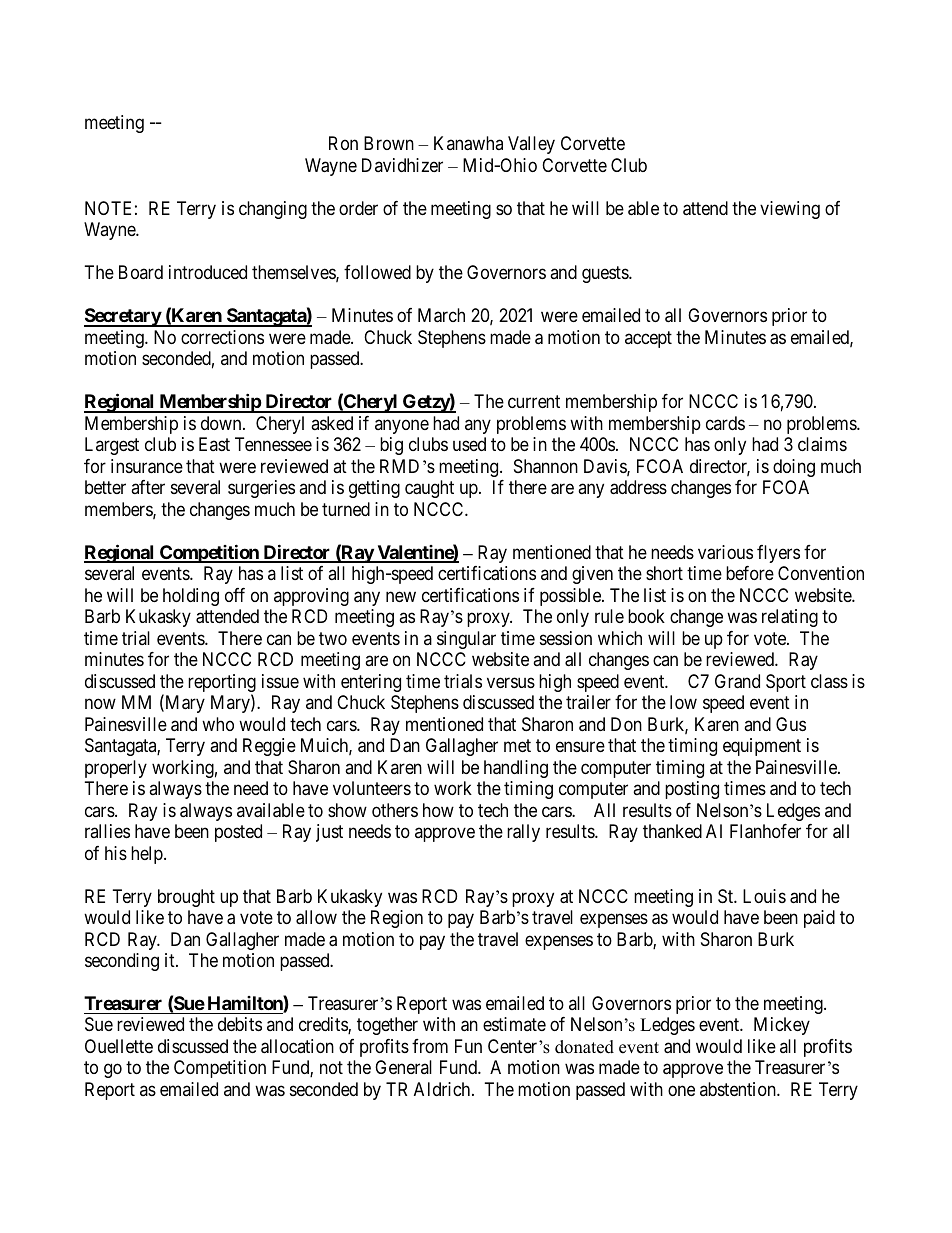 The width and height of the image is (952, 1233). I want to click on debits, so click(240, 1024).
